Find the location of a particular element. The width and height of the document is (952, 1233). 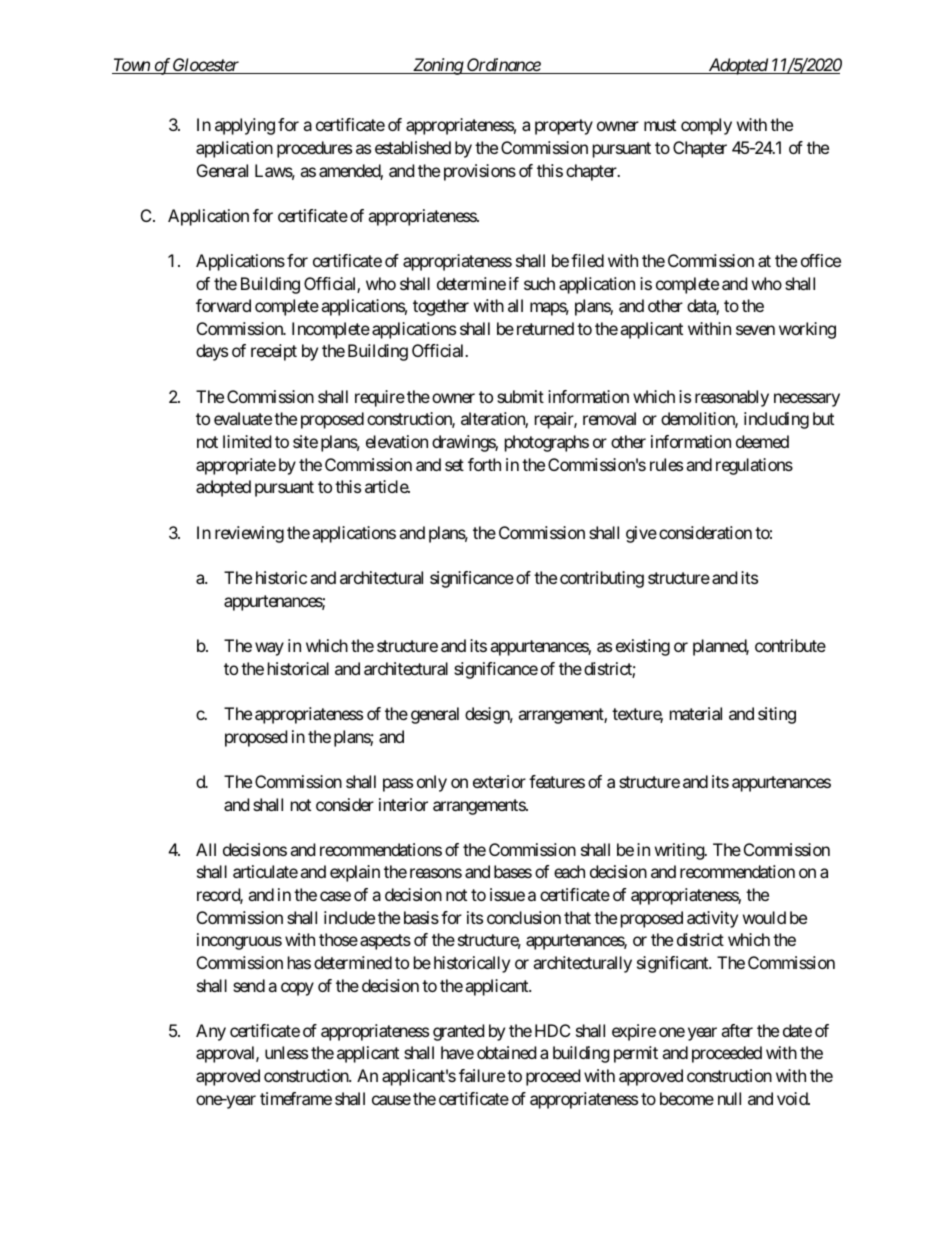

failure is located at coordinates (482, 1075).
